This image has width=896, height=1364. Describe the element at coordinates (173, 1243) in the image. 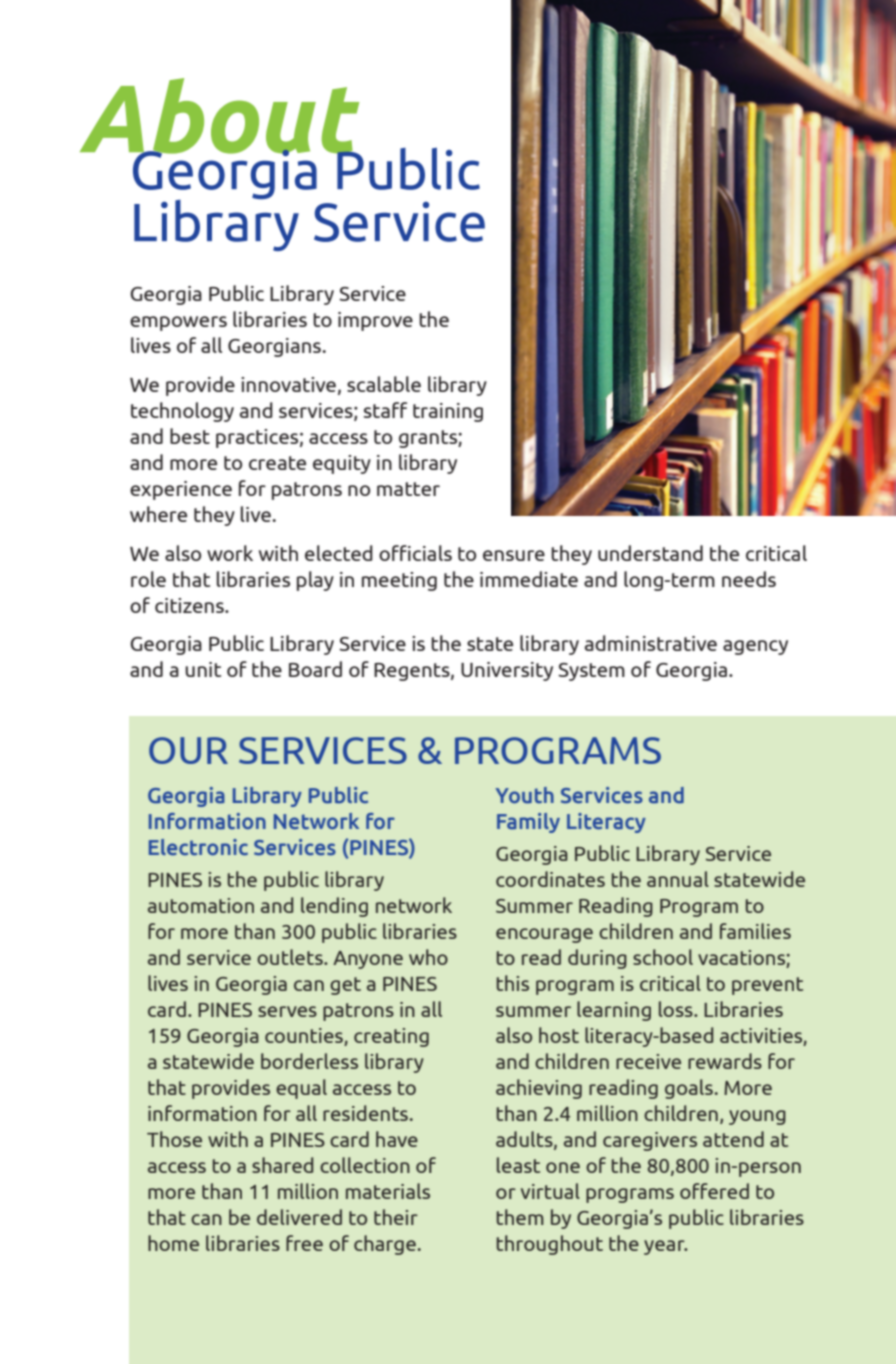

I see `home` at that location.
